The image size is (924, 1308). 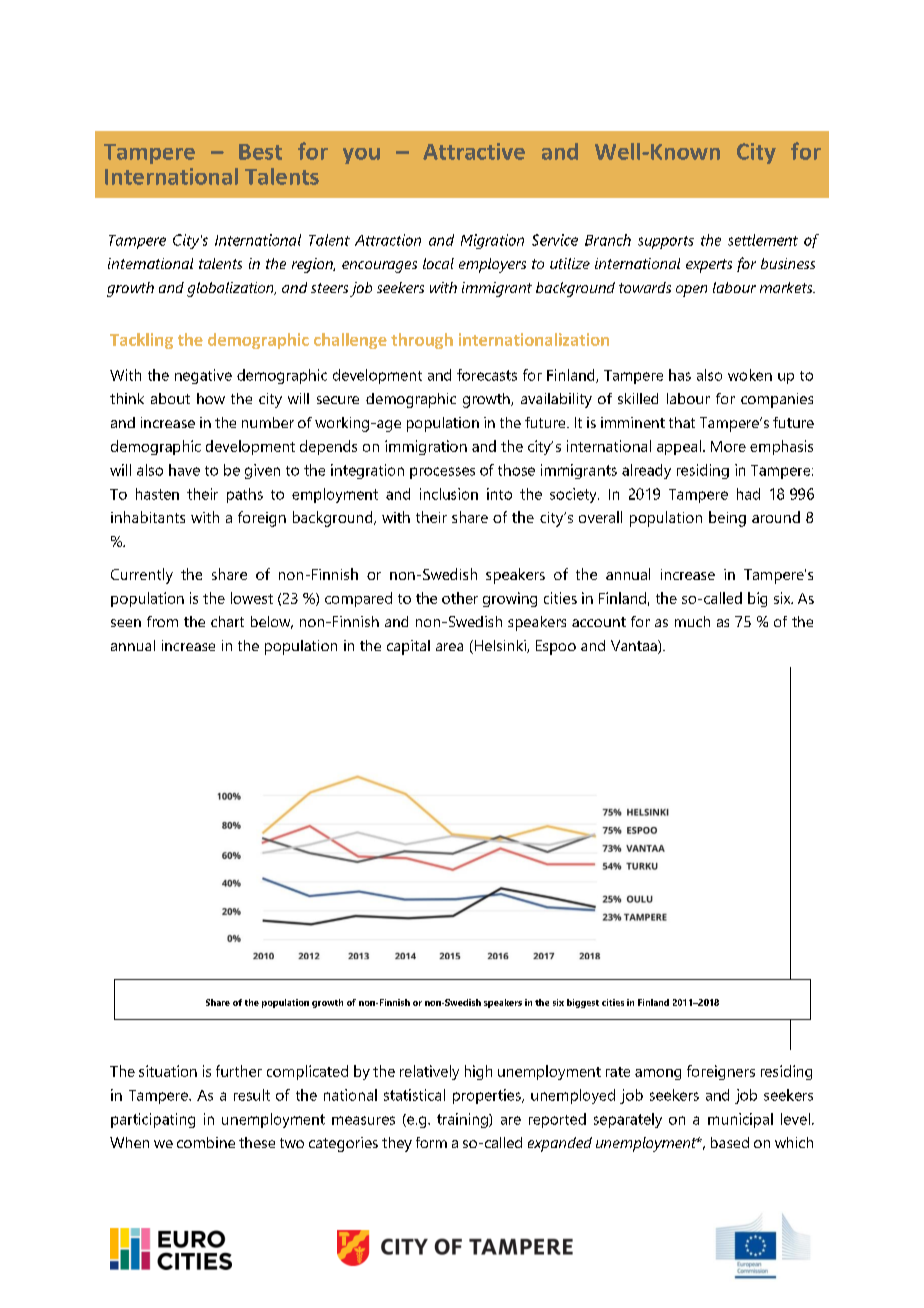 What do you see at coordinates (763, 240) in the page?
I see `settlement` at bounding box center [763, 240].
